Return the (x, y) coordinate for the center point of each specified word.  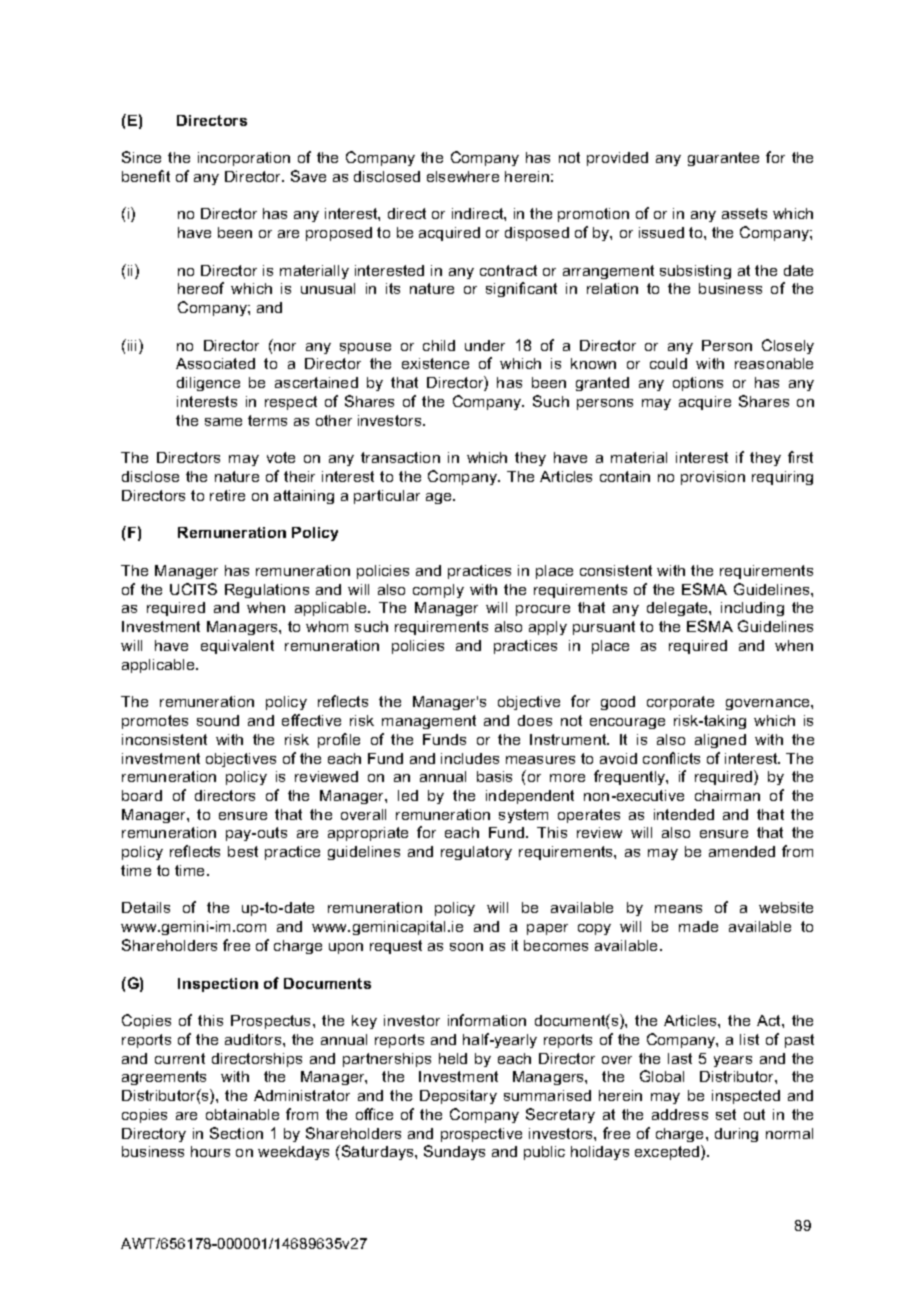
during (736, 1135)
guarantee (723, 159)
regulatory (476, 853)
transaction (400, 457)
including (752, 609)
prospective (481, 1135)
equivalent (237, 647)
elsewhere (463, 176)
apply (548, 628)
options (698, 384)
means (678, 909)
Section (236, 1133)
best (243, 851)
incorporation (244, 159)
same (223, 422)
